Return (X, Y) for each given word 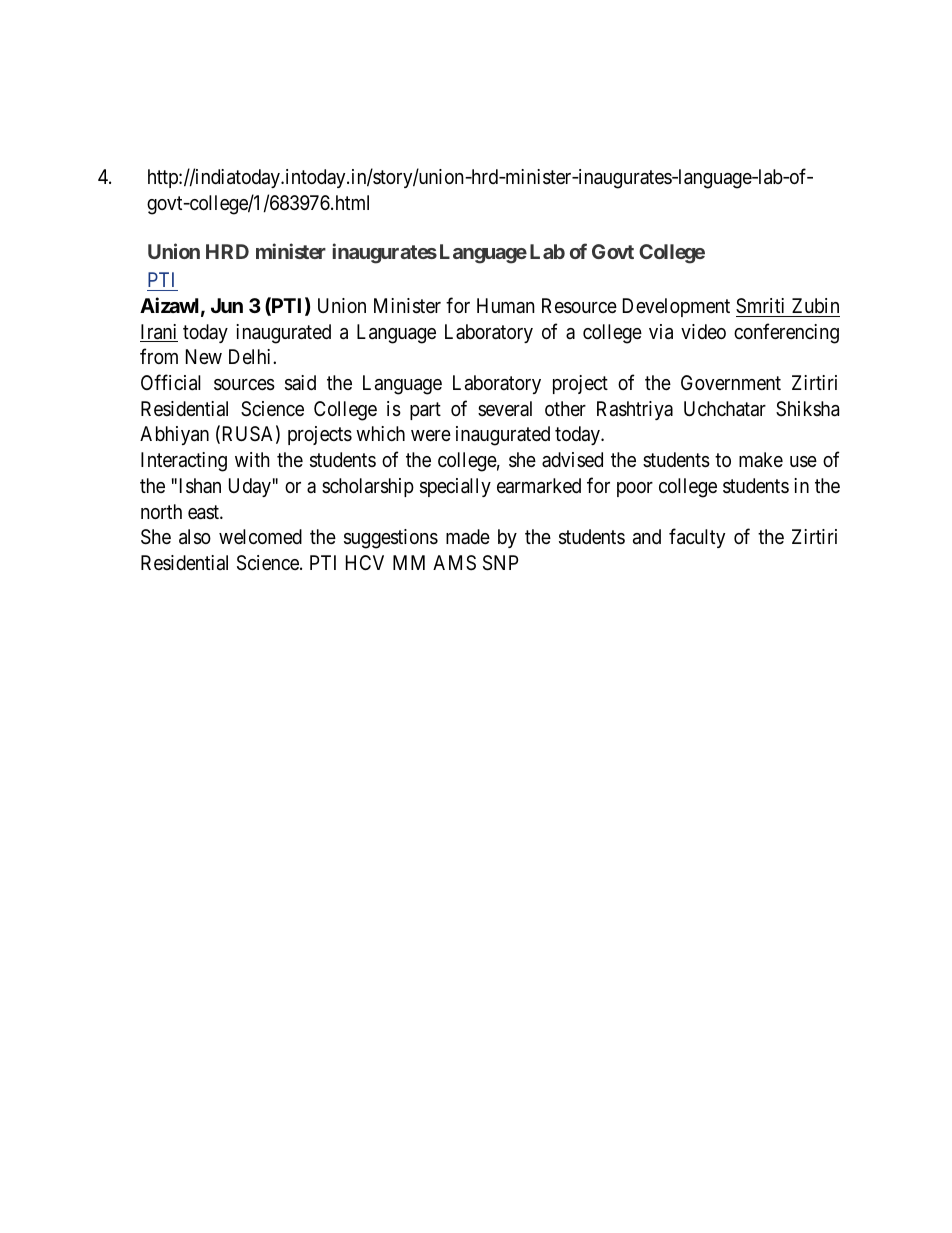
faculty (697, 538)
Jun (227, 305)
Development (676, 307)
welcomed (260, 536)
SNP (500, 563)
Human (506, 305)
